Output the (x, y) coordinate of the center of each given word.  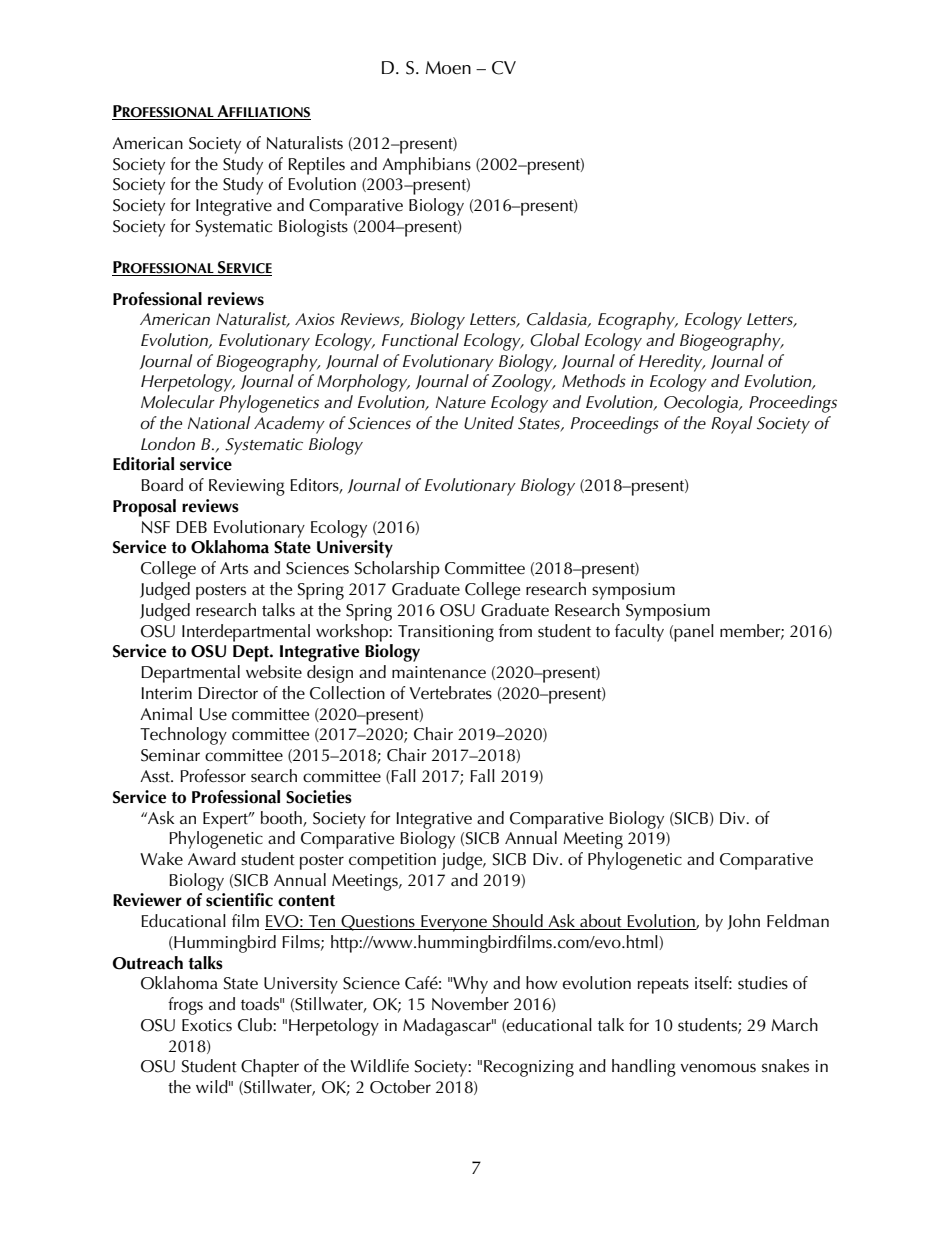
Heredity (672, 363)
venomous (718, 1068)
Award (212, 858)
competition (392, 861)
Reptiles (316, 166)
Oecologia (702, 404)
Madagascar (448, 1027)
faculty (639, 633)
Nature (461, 402)
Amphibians (426, 166)
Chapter (270, 1068)
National (219, 422)
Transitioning (446, 633)
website (274, 672)
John (744, 922)
